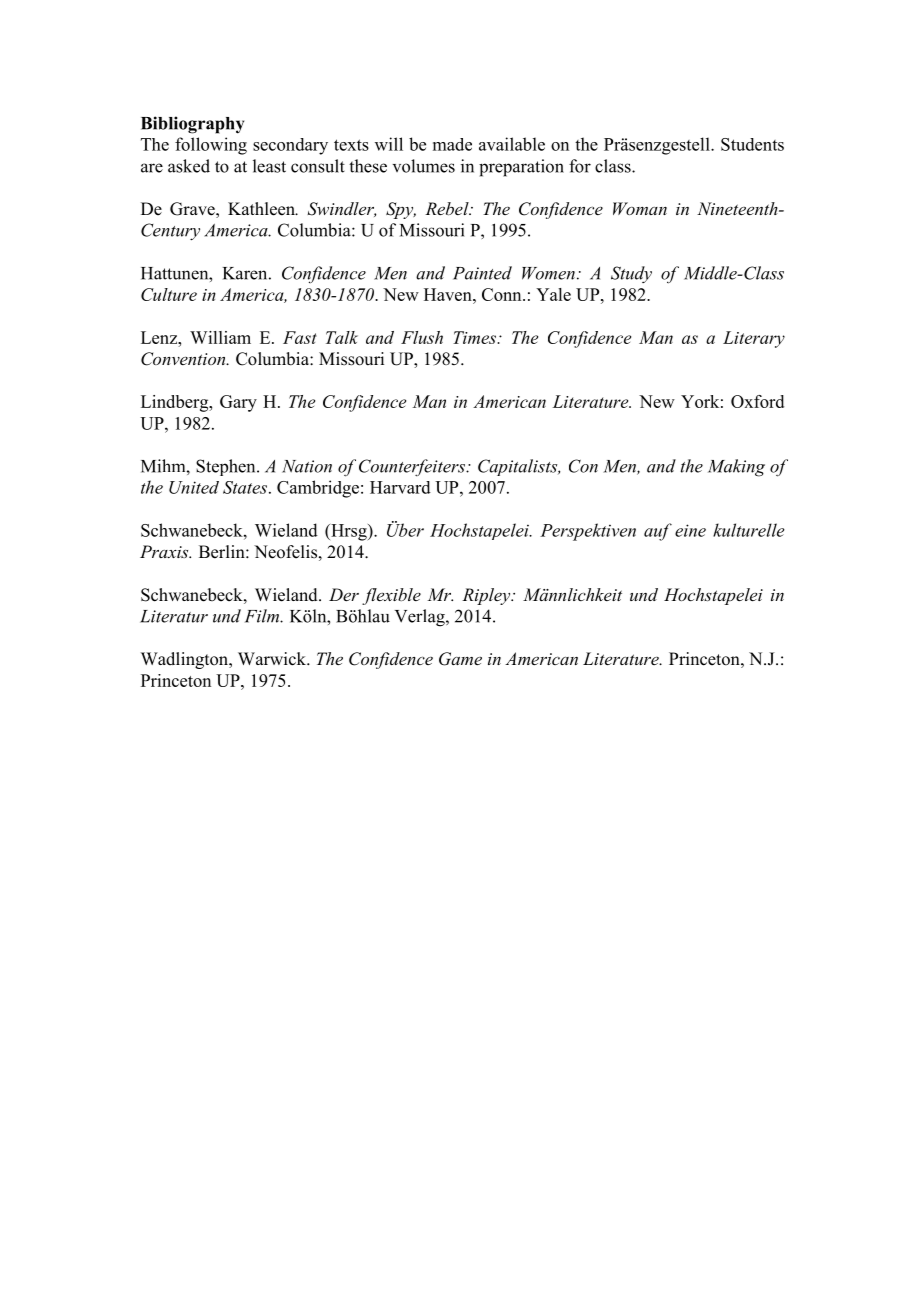 Image resolution: width=924 pixels, height=1308 pixels. What do you see at coordinates (227, 467) in the screenshot?
I see `Stephen` at bounding box center [227, 467].
